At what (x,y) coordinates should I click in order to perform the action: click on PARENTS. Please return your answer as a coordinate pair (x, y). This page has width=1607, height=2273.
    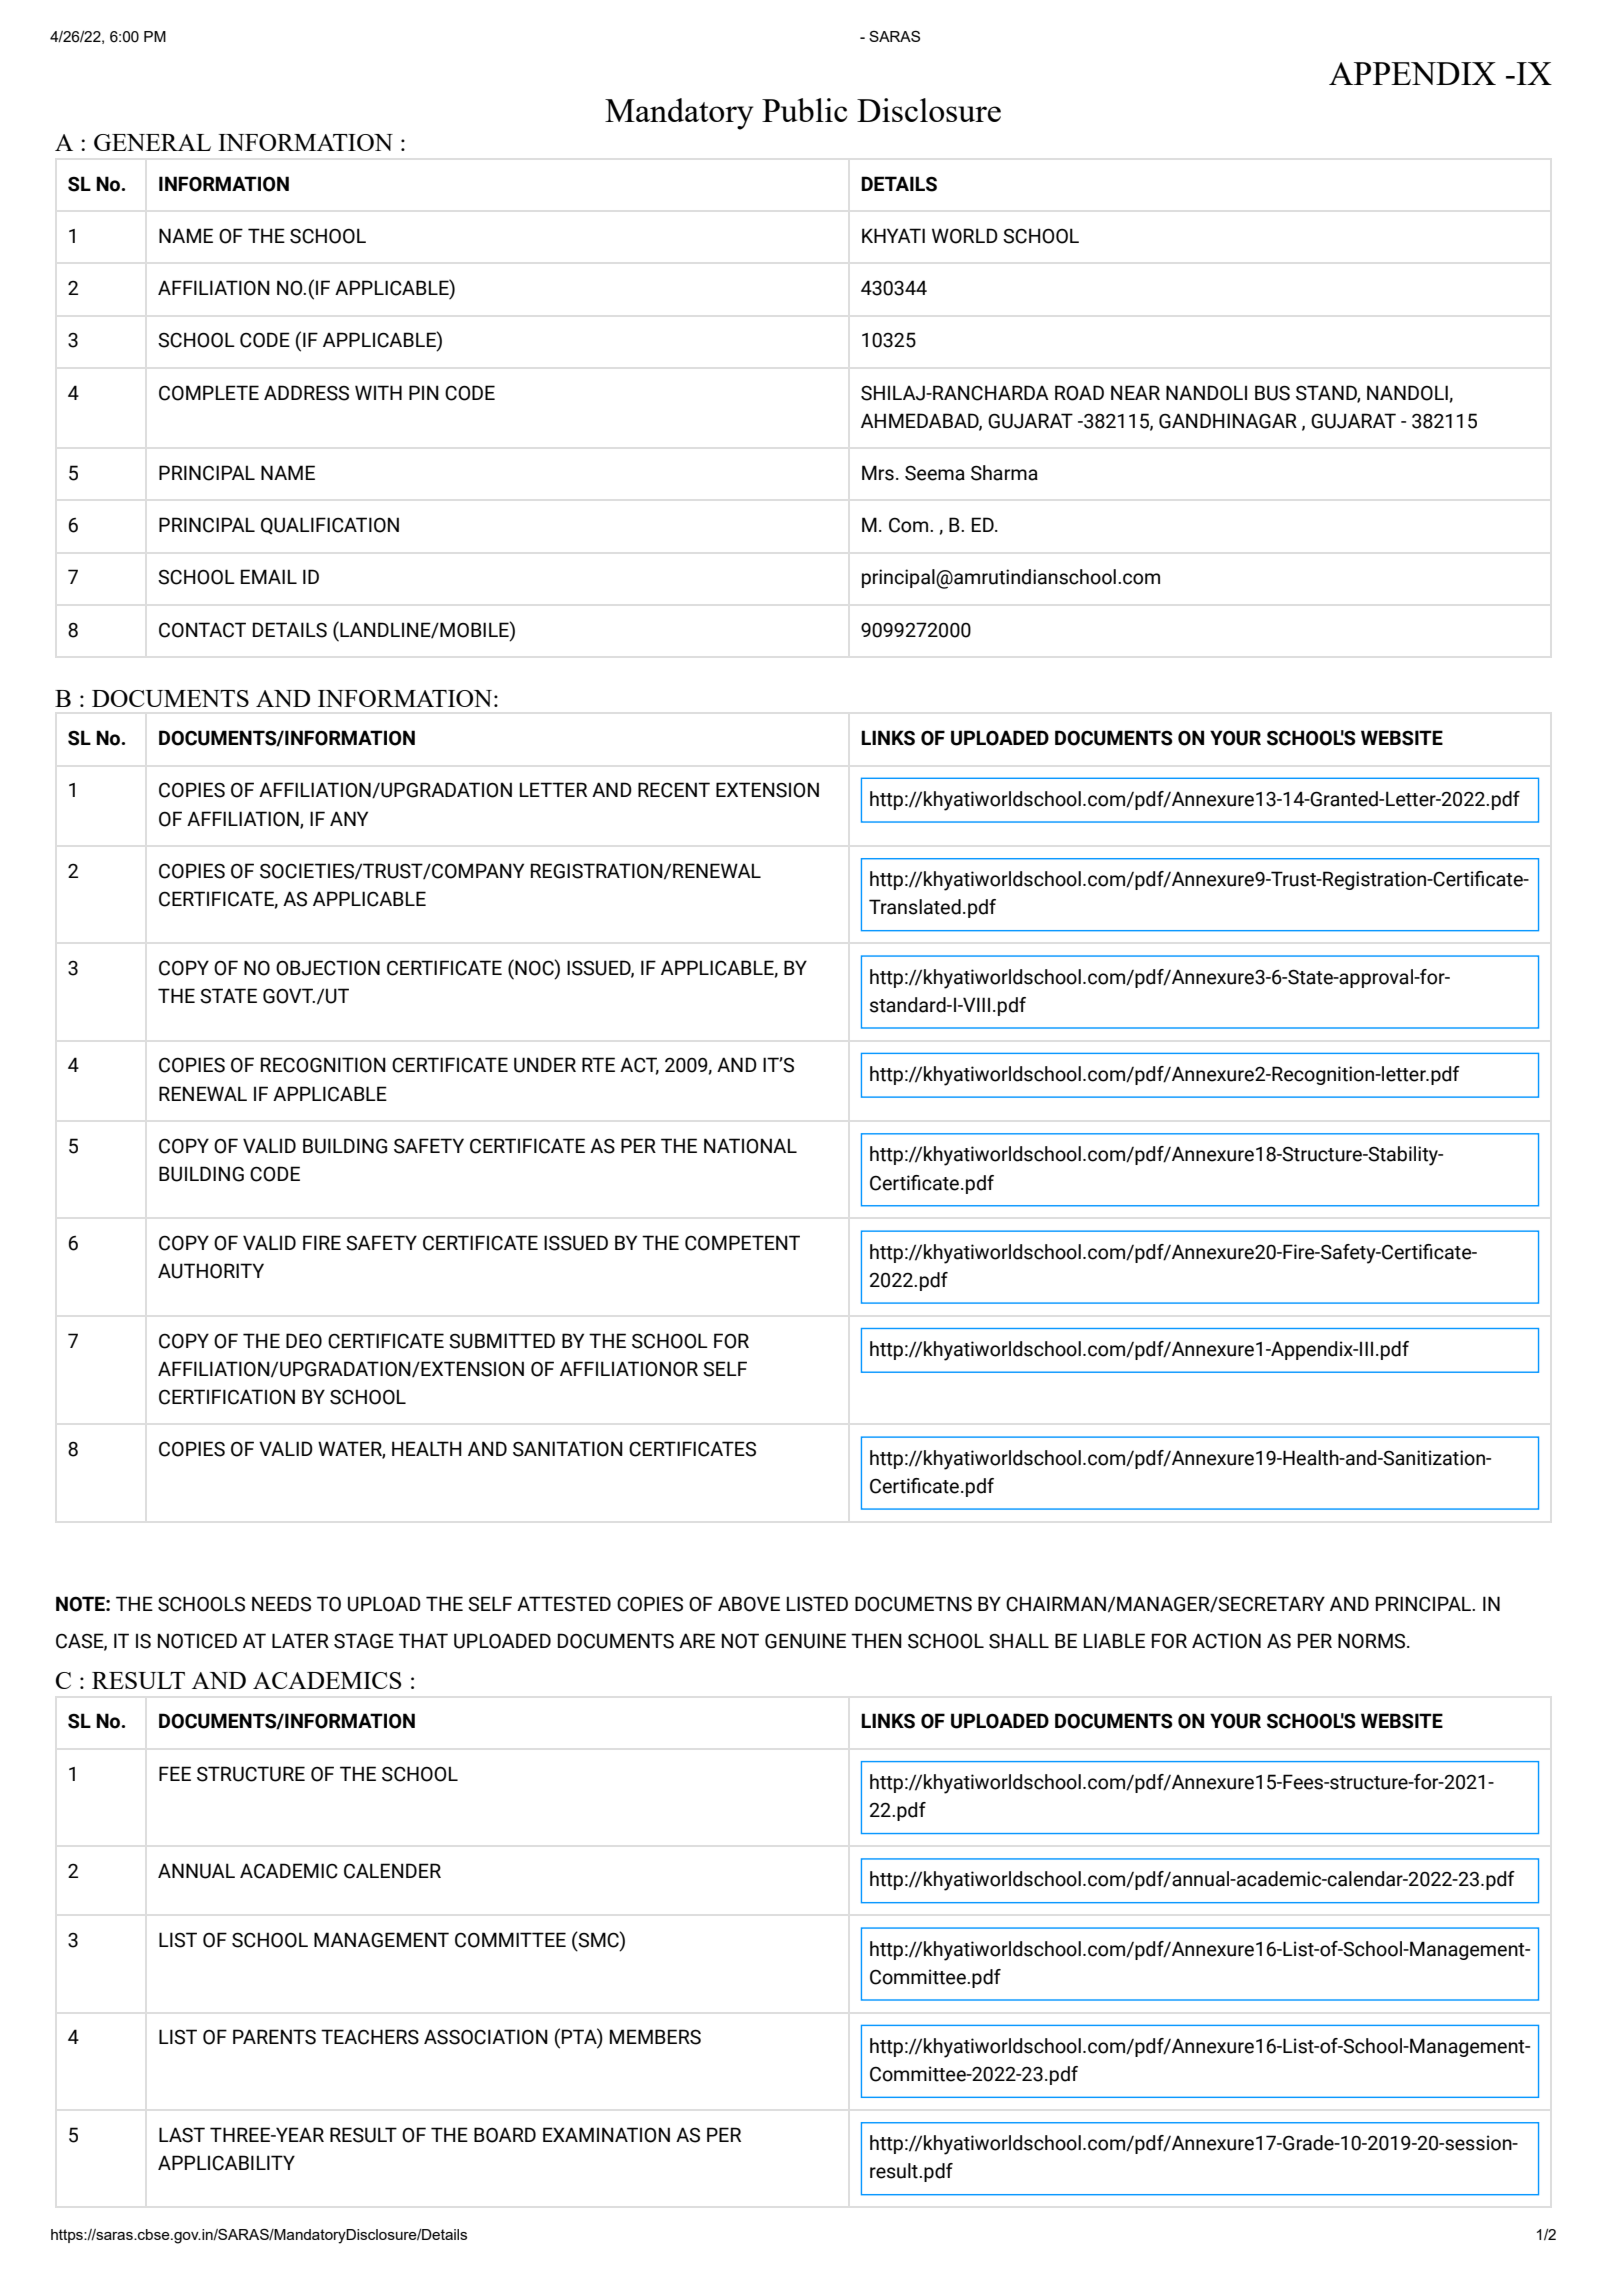
    Looking at the image, I should click on (274, 2037).
